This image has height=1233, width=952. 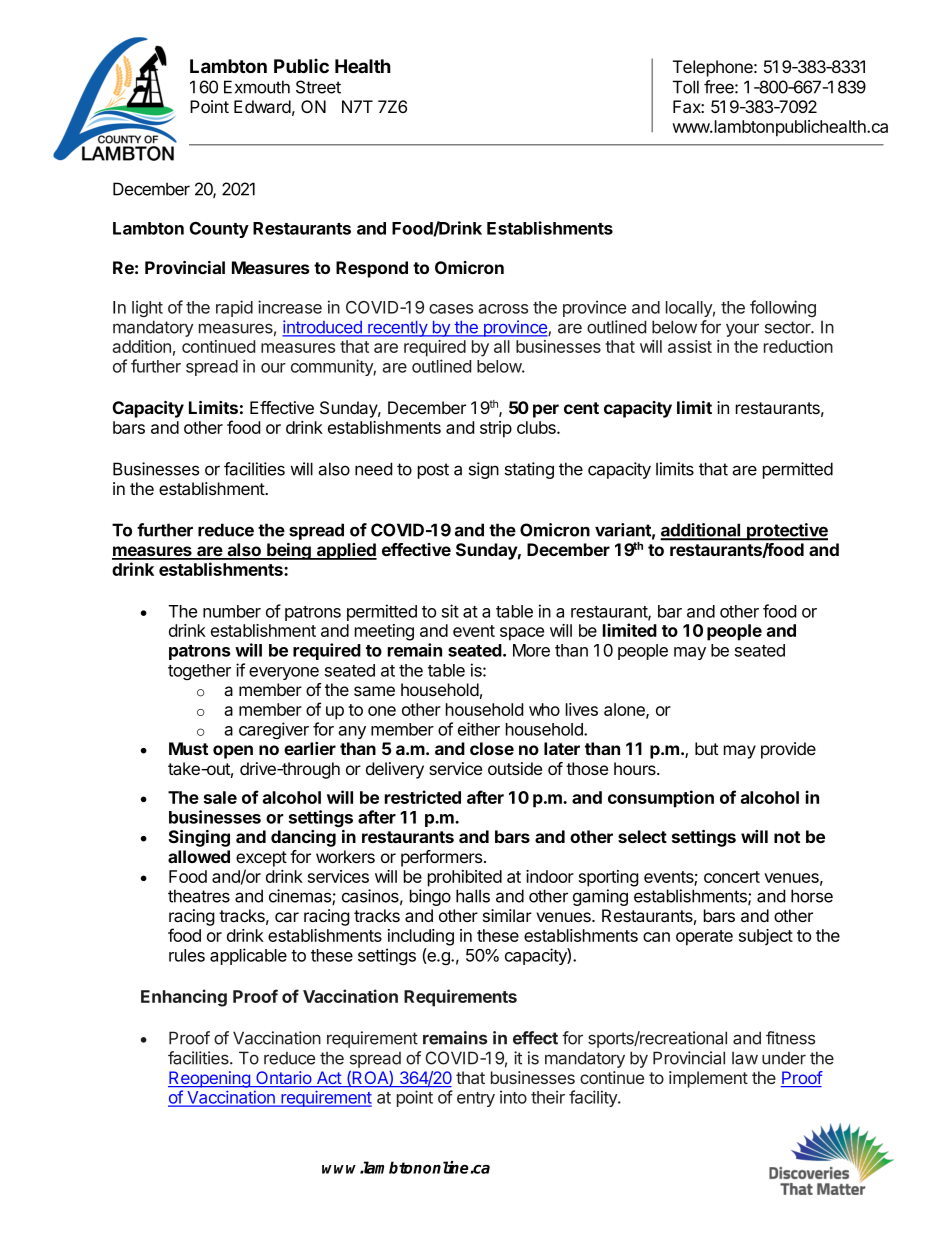 I want to click on Street, so click(x=318, y=87).
